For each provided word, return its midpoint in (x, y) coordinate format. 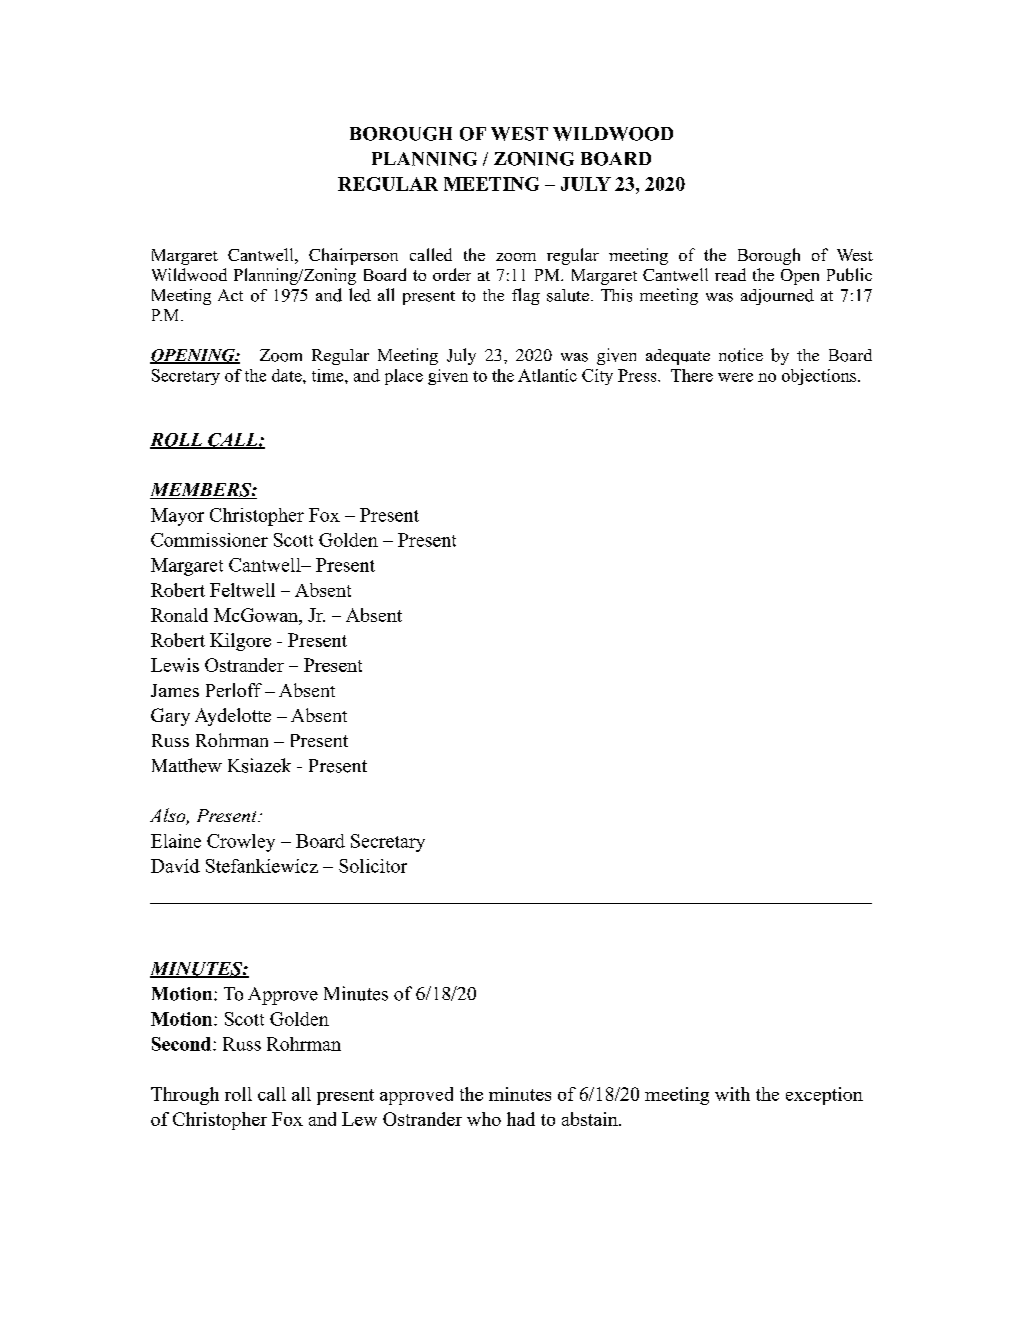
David (175, 866)
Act (230, 295)
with (732, 1094)
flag (526, 296)
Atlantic (547, 375)
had (521, 1119)
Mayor (177, 517)
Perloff (234, 690)
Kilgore (240, 642)
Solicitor (373, 866)
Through (185, 1096)
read (730, 274)
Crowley (241, 843)
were (735, 377)
